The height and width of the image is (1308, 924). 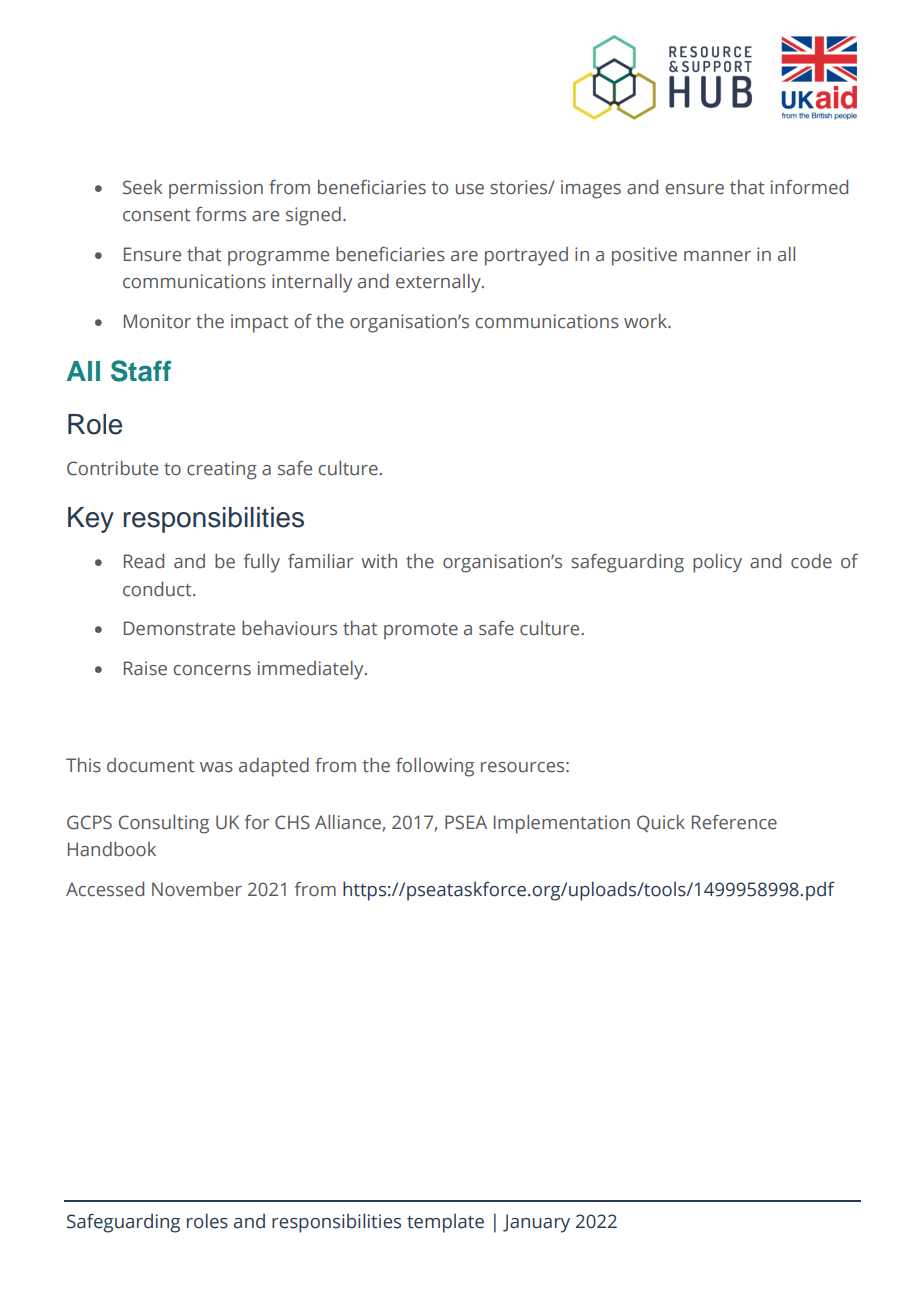 I want to click on manner, so click(x=717, y=256).
